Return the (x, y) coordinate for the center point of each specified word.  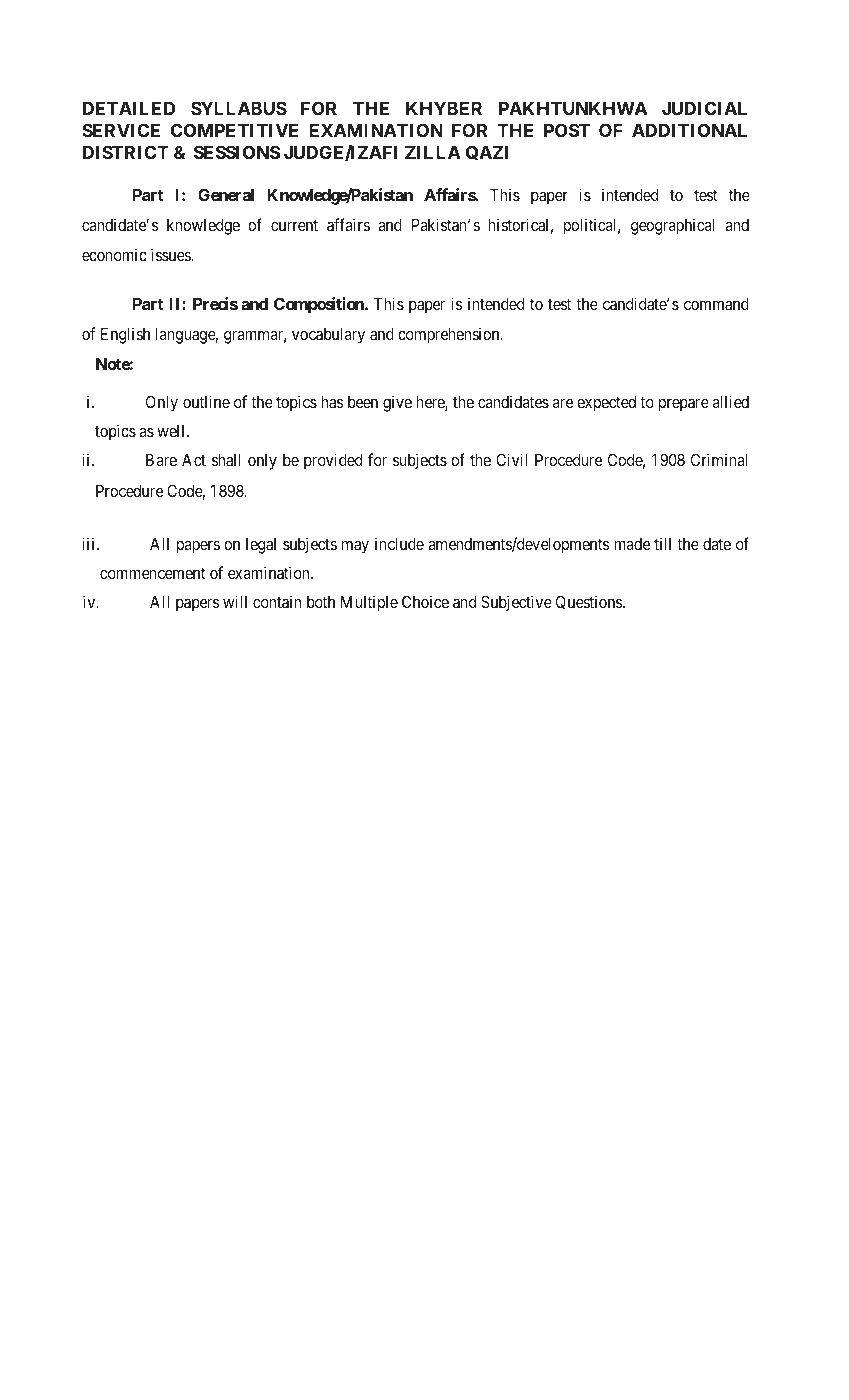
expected (606, 404)
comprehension (450, 335)
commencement (152, 573)
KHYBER (444, 108)
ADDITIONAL (689, 130)
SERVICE (121, 130)
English (125, 335)
